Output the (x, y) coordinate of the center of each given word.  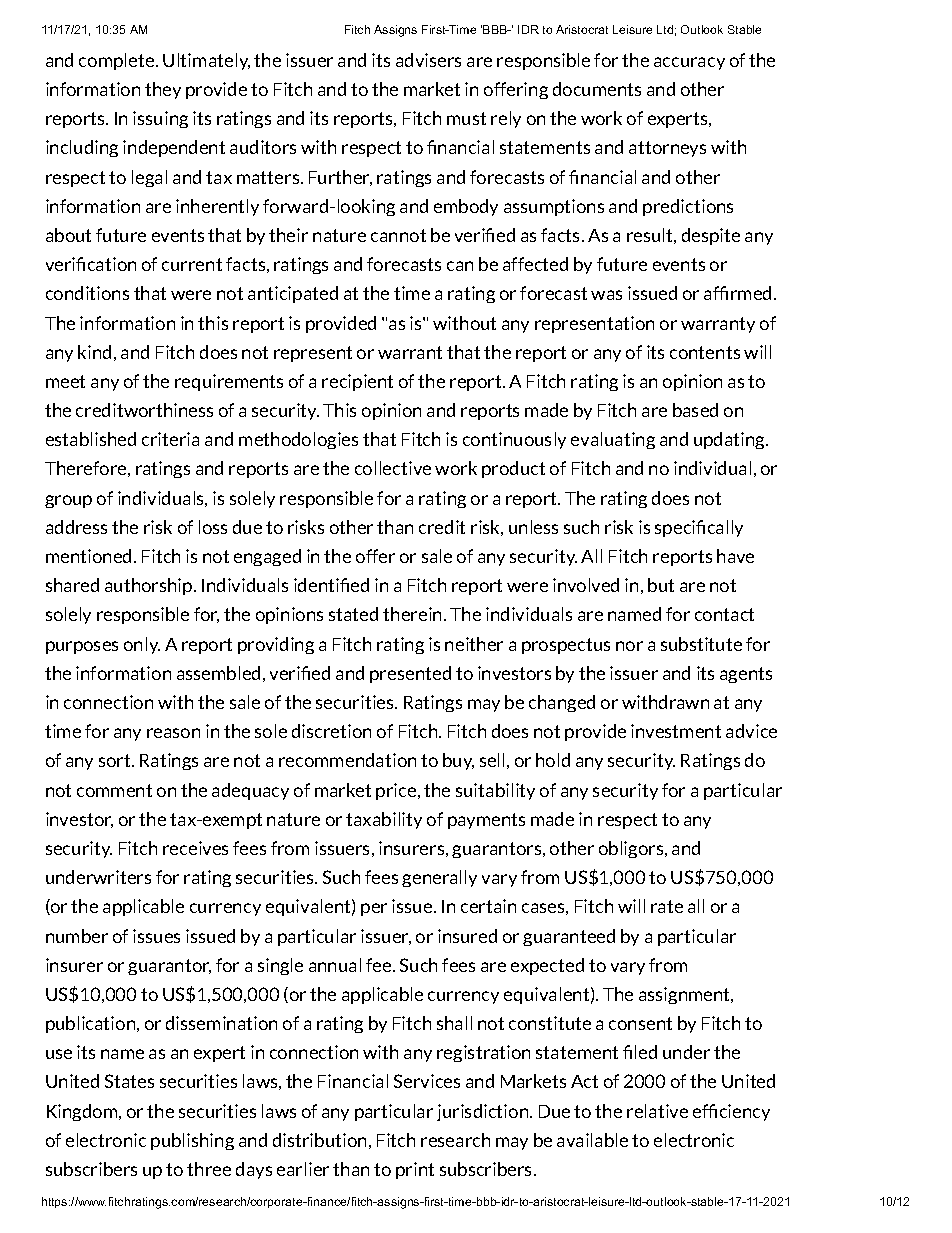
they (163, 90)
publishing (192, 1141)
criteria (170, 439)
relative (657, 1111)
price (397, 791)
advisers (428, 60)
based (695, 410)
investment (676, 731)
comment (114, 790)
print (415, 1170)
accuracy (689, 63)
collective (393, 468)
